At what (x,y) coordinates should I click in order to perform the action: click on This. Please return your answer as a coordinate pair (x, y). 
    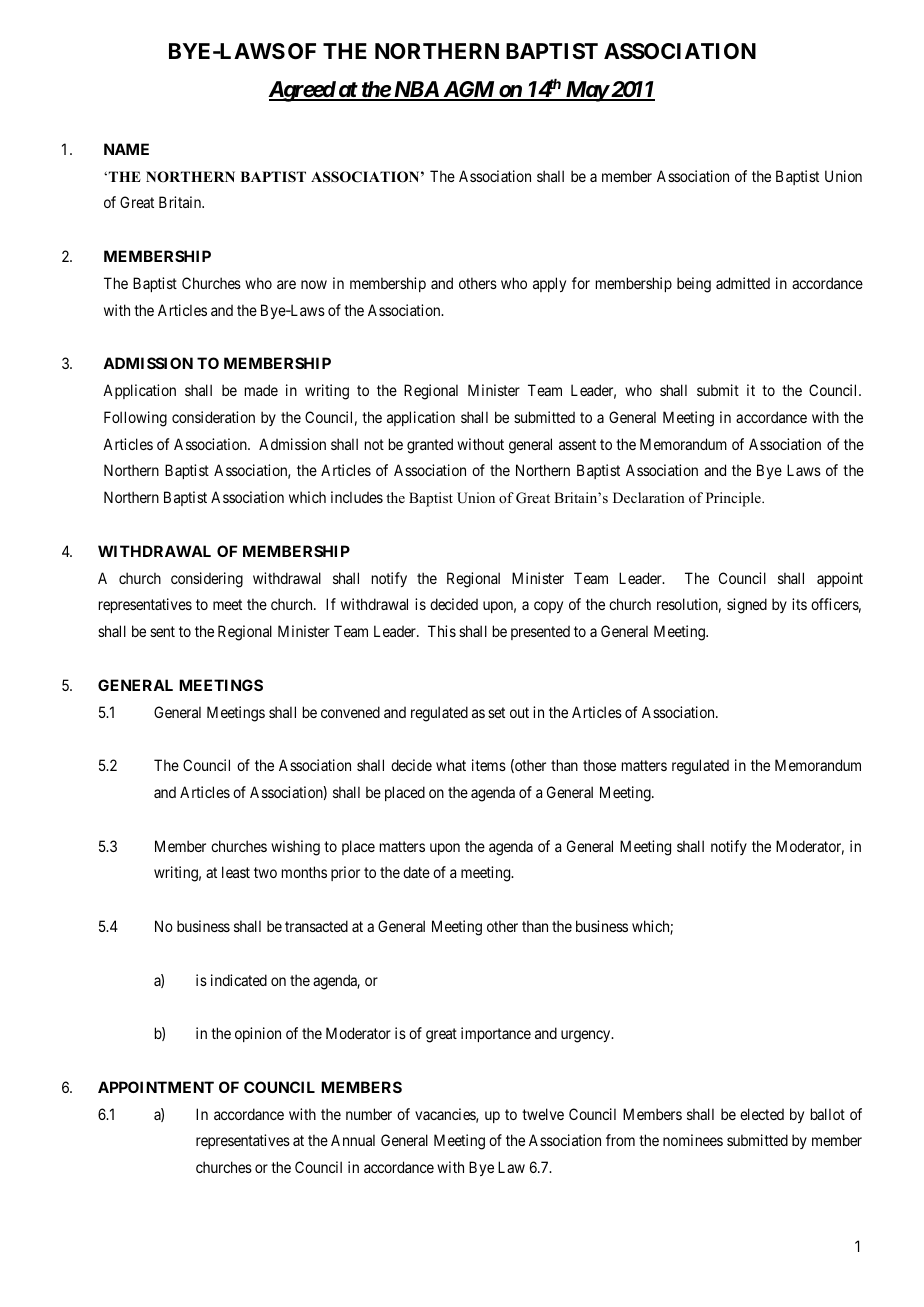
    Looking at the image, I should click on (442, 631).
